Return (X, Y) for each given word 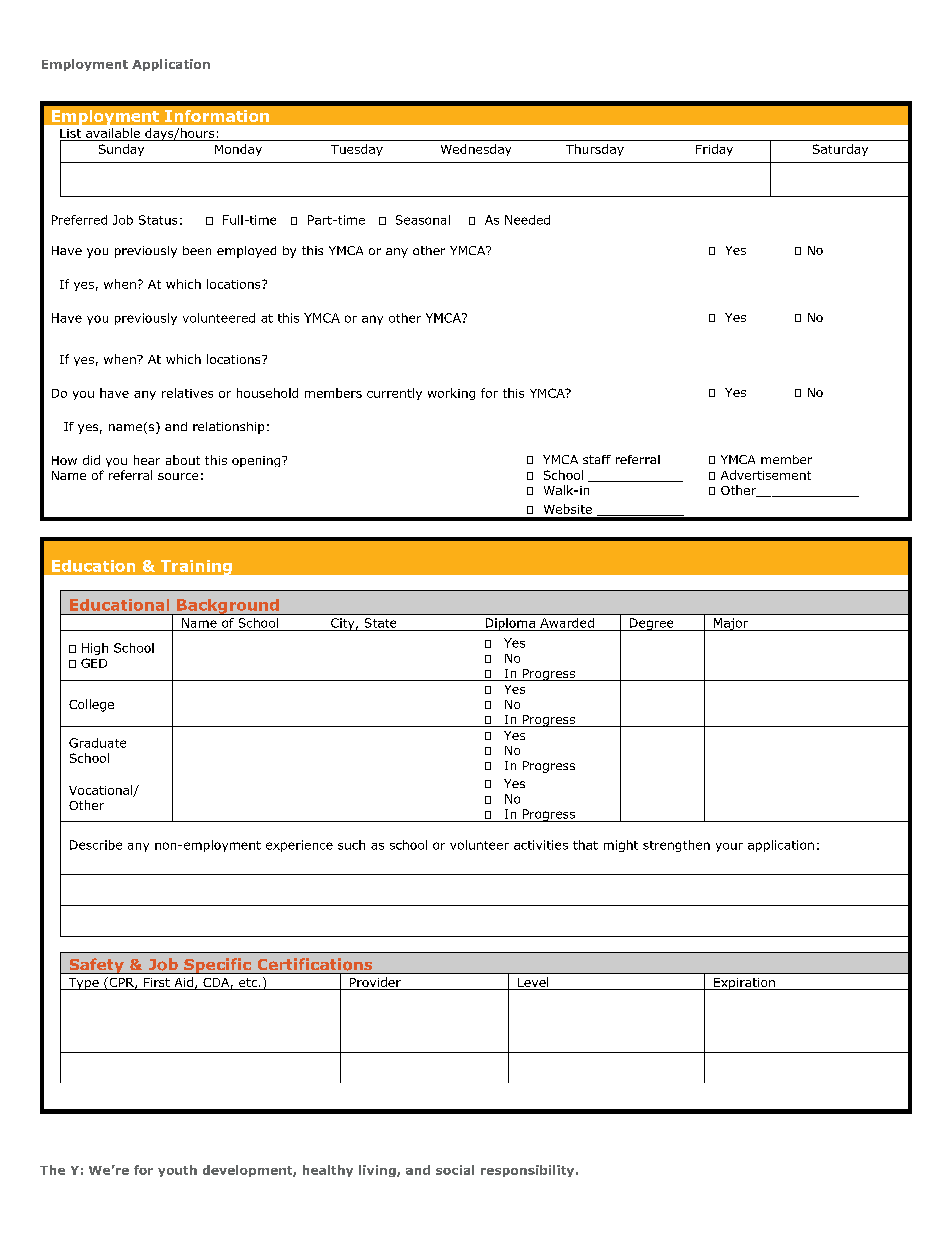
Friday (714, 150)
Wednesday (476, 150)
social (455, 1170)
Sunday (121, 150)
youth (177, 1171)
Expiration (744, 984)
